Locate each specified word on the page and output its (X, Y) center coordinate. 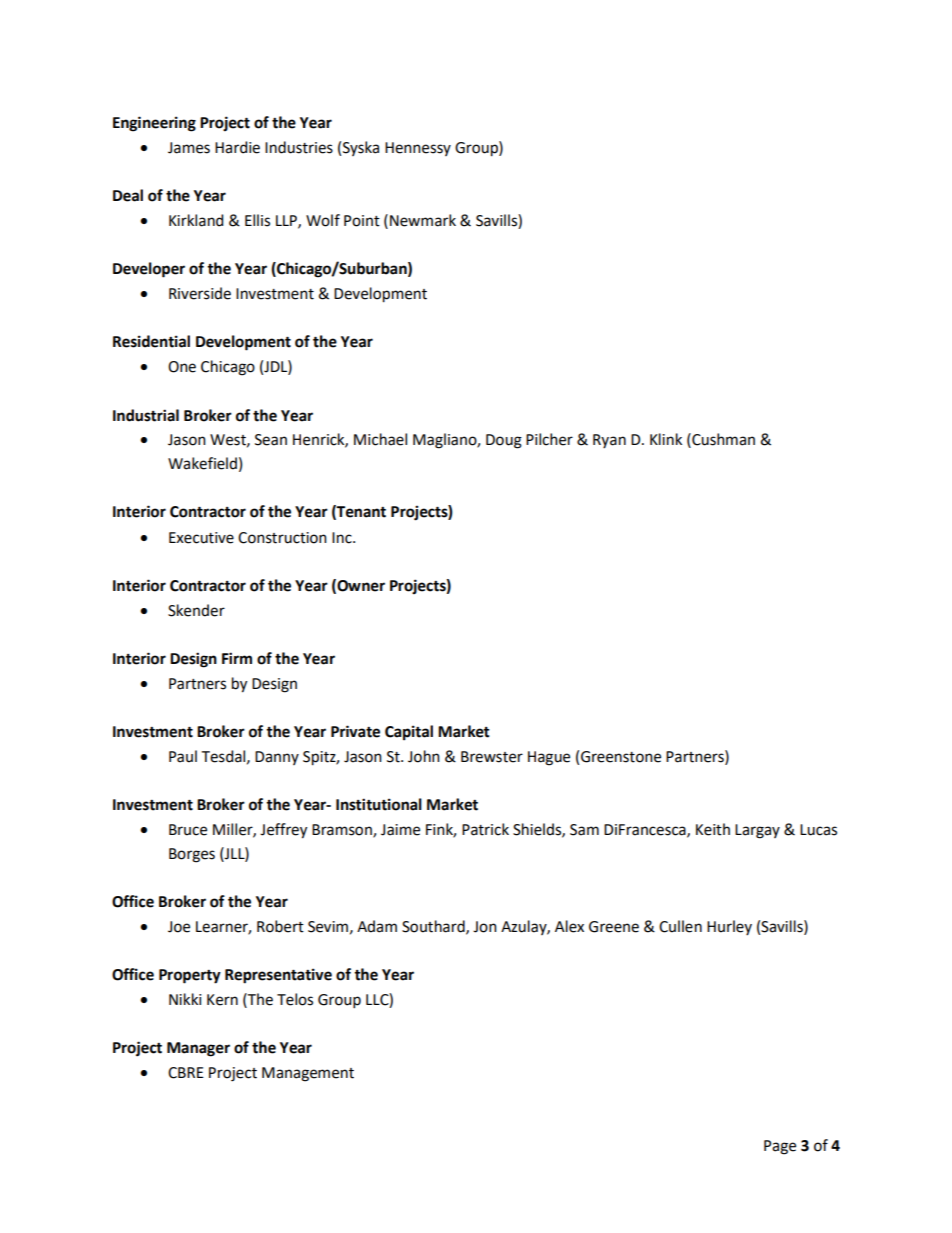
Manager (198, 1049)
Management (308, 1074)
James (189, 148)
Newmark (423, 220)
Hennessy (418, 149)
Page (780, 1147)
